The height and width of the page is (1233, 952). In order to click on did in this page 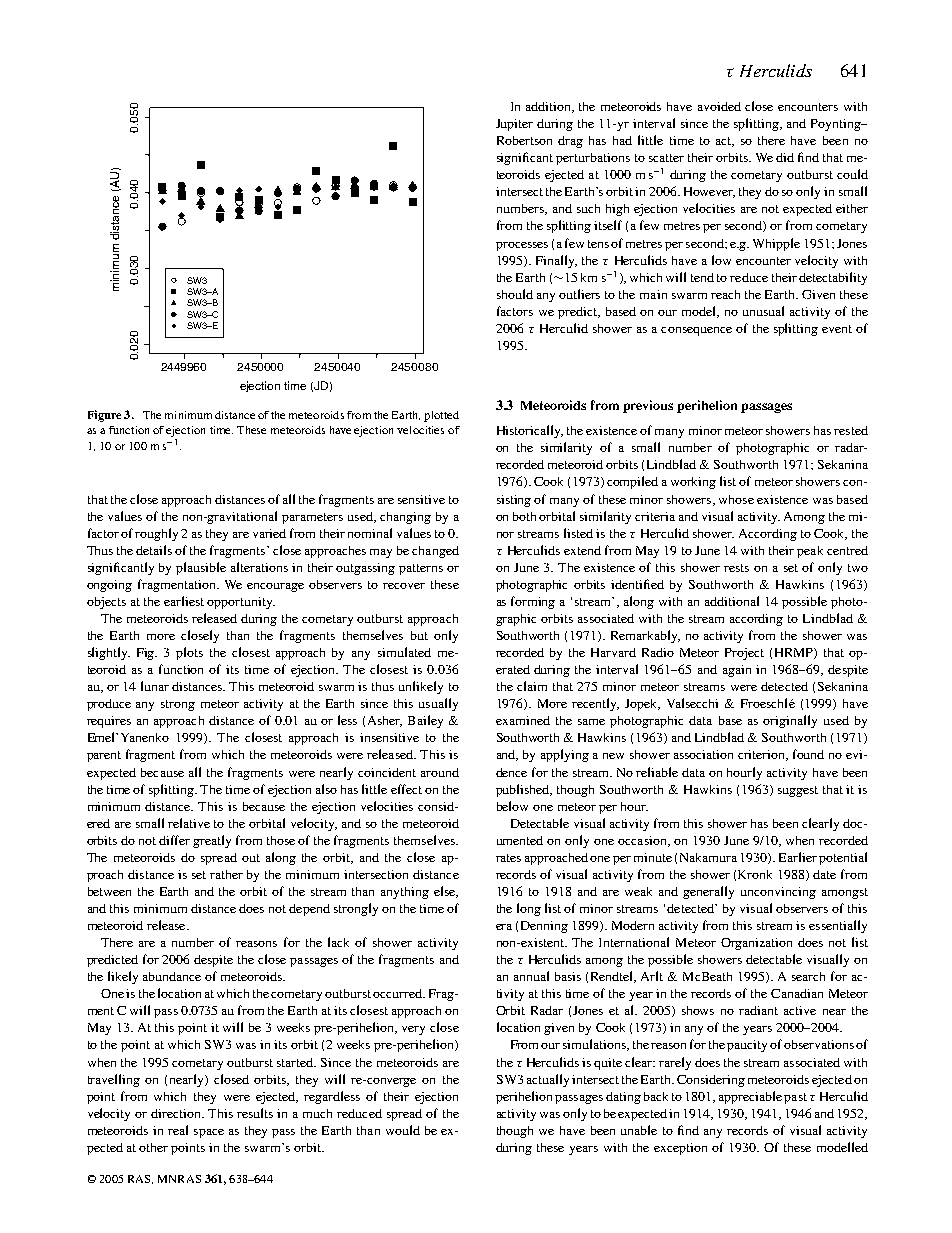, I will do `click(785, 157)`.
